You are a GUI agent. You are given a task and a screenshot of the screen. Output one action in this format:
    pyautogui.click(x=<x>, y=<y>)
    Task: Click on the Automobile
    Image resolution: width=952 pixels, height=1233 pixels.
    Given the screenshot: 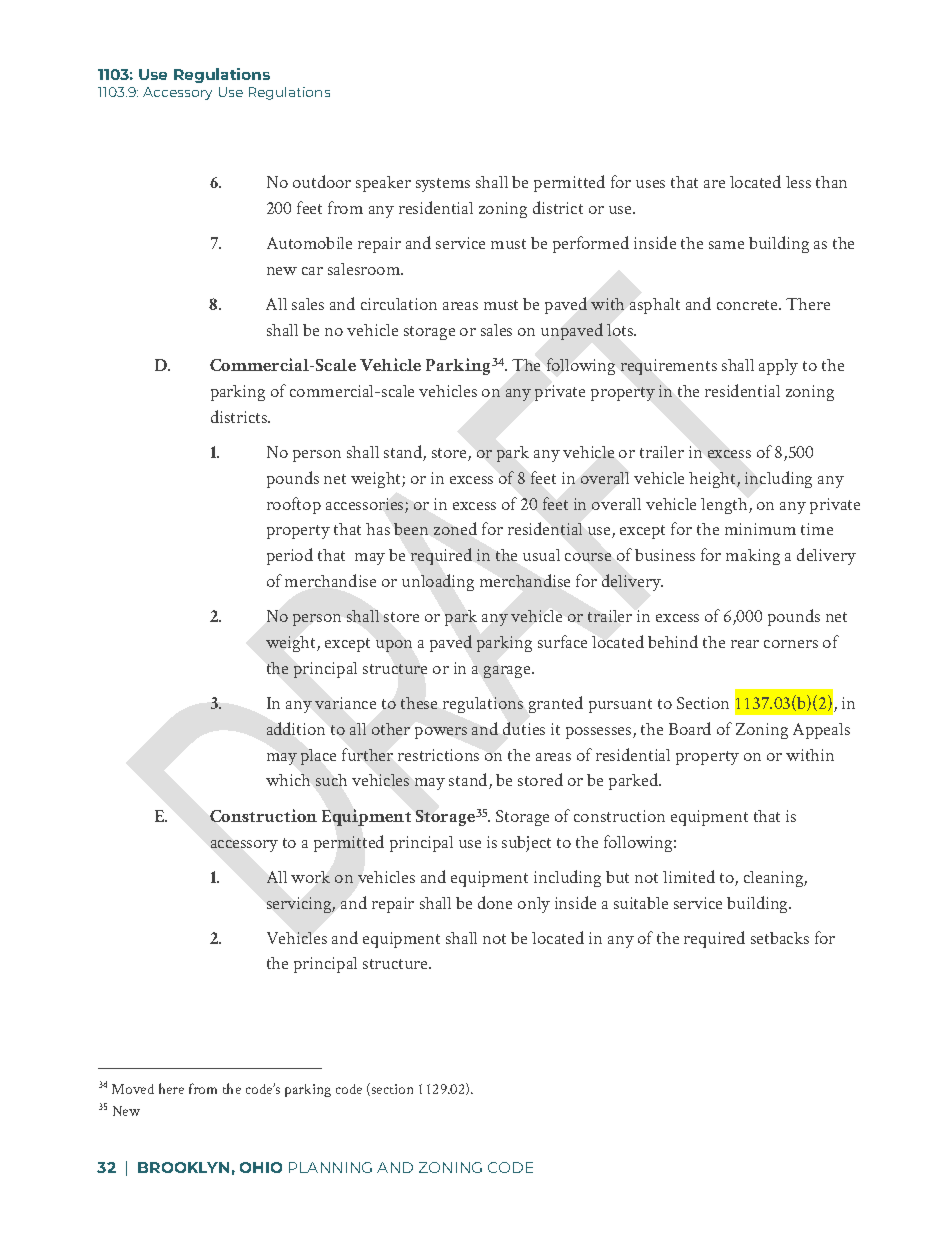 What is the action you would take?
    pyautogui.click(x=309, y=243)
